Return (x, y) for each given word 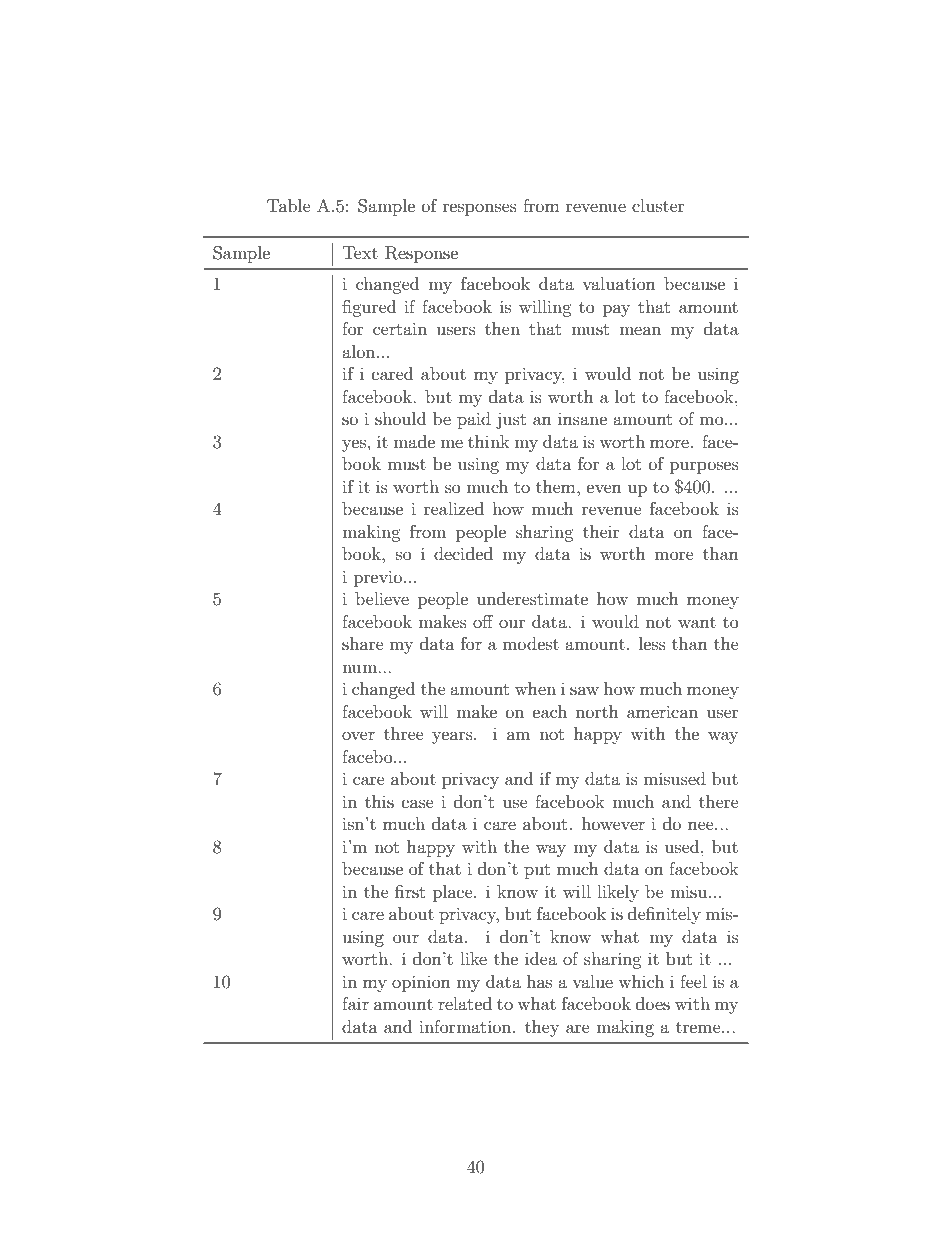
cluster (658, 205)
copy (346, 1214)
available (398, 1211)
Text (360, 252)
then (502, 328)
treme (699, 1027)
